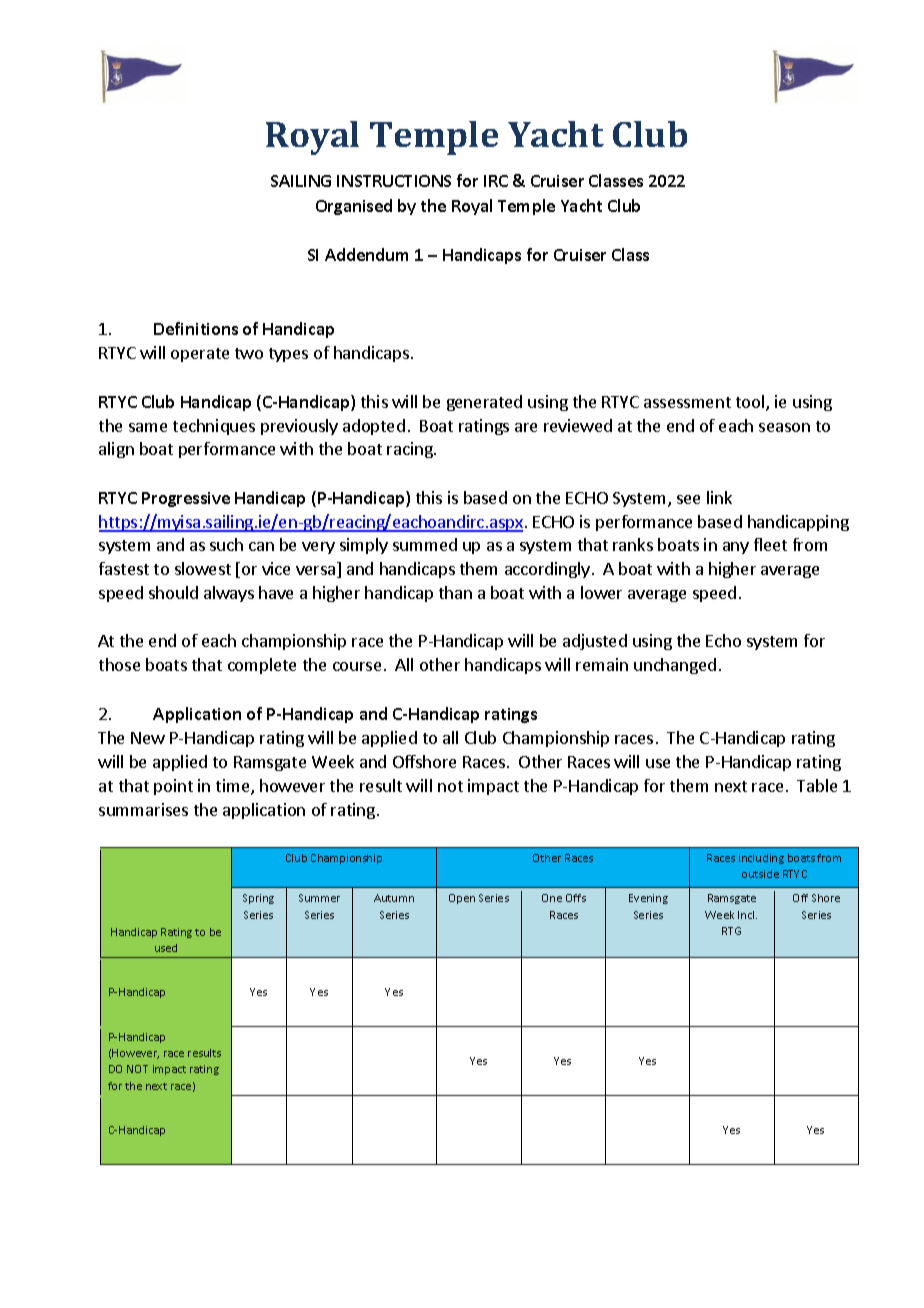 This screenshot has width=924, height=1308. Describe the element at coordinates (817, 785) in the screenshot. I see `Table` at that location.
